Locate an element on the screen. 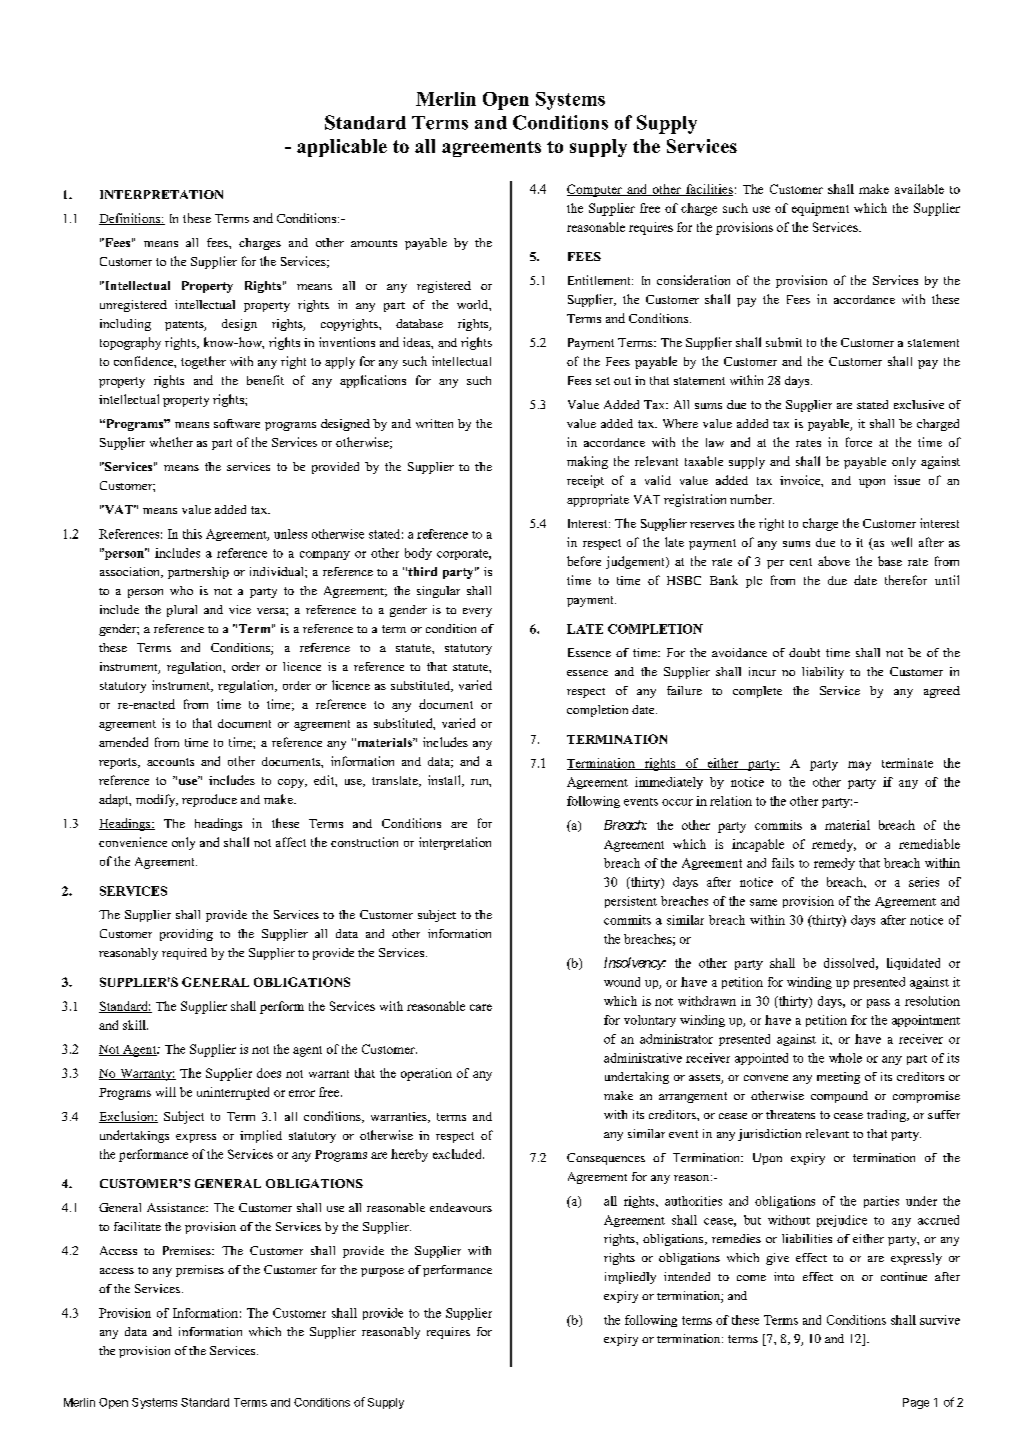 The height and width of the screenshot is (1446, 1022). intended is located at coordinates (687, 1276).
